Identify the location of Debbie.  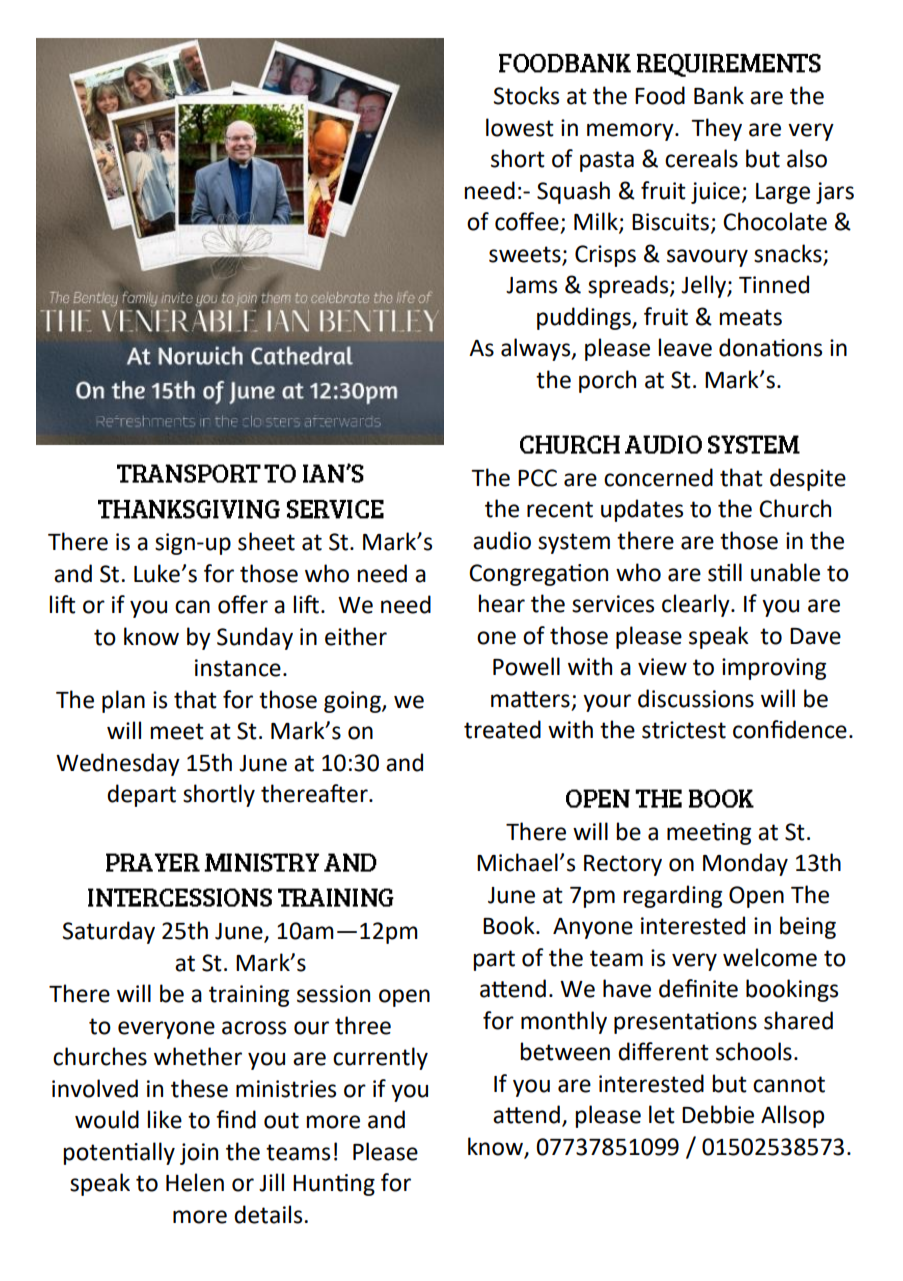
(718, 1114).
